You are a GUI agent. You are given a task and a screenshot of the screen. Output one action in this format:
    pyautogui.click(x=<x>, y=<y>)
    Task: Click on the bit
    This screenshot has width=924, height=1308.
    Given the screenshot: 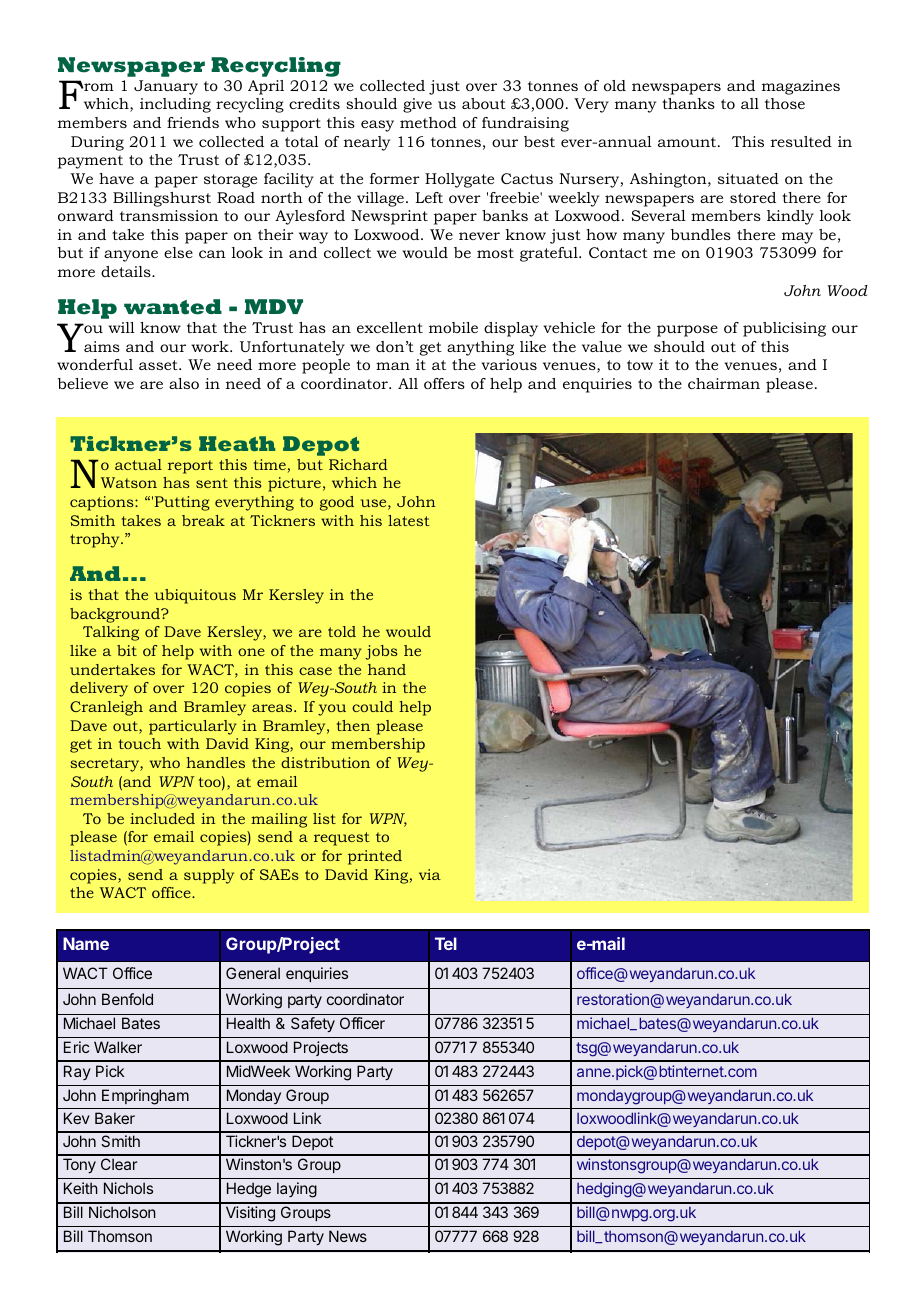 What is the action you would take?
    pyautogui.click(x=127, y=650)
